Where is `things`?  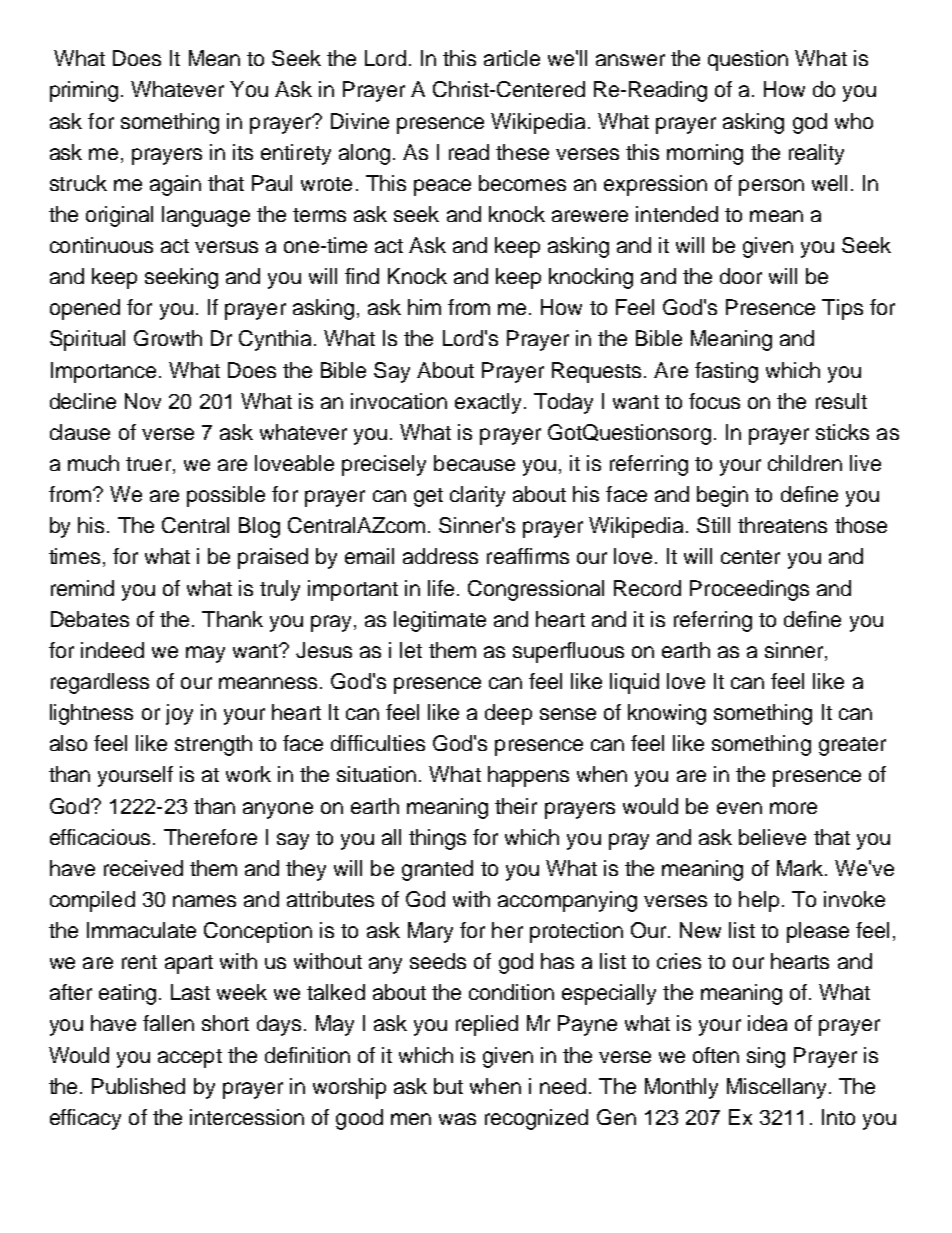 things is located at coordinates (437, 839).
